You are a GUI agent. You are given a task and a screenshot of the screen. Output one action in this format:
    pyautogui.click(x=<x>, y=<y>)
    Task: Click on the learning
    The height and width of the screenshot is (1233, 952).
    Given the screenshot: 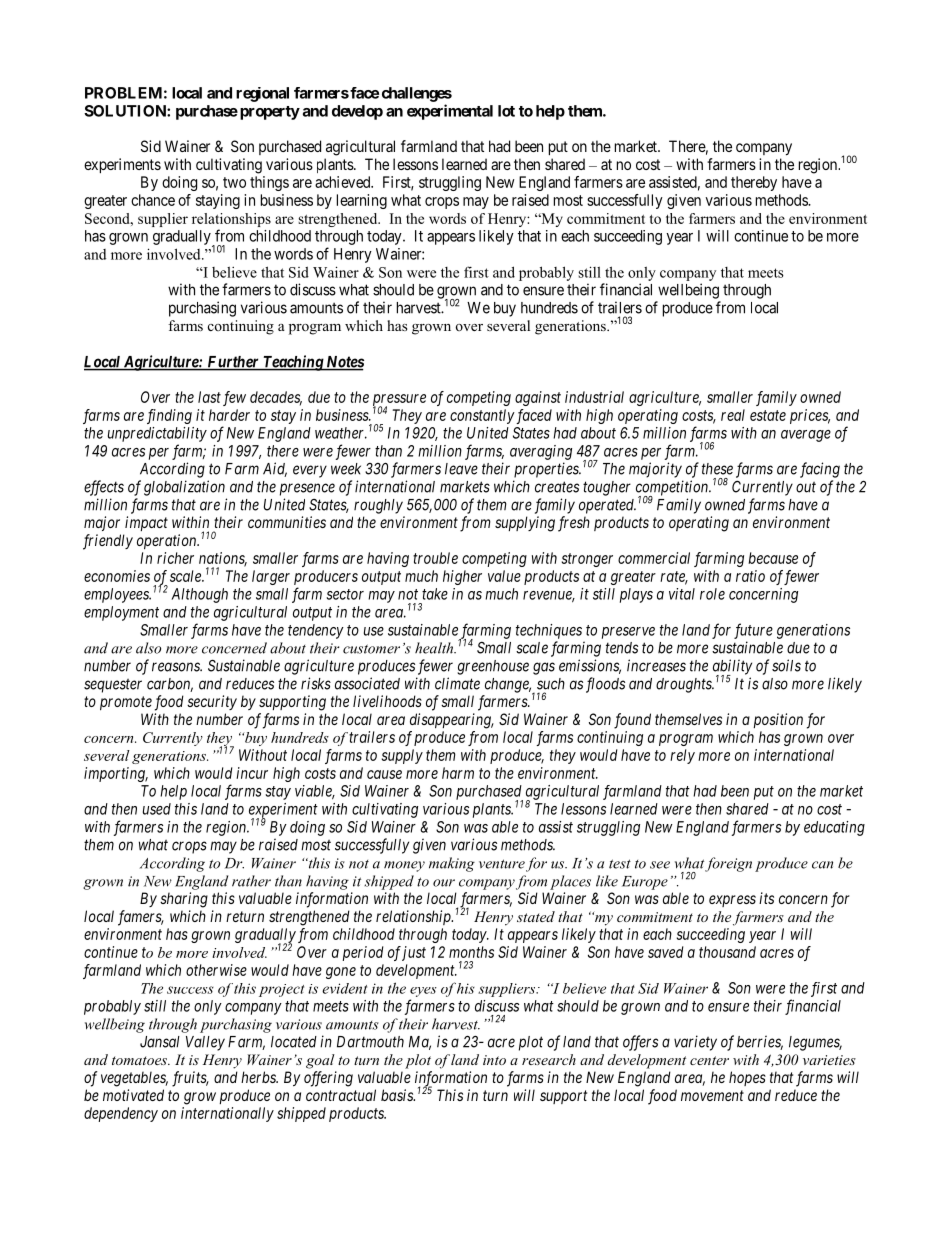 What is the action you would take?
    pyautogui.click(x=362, y=201)
